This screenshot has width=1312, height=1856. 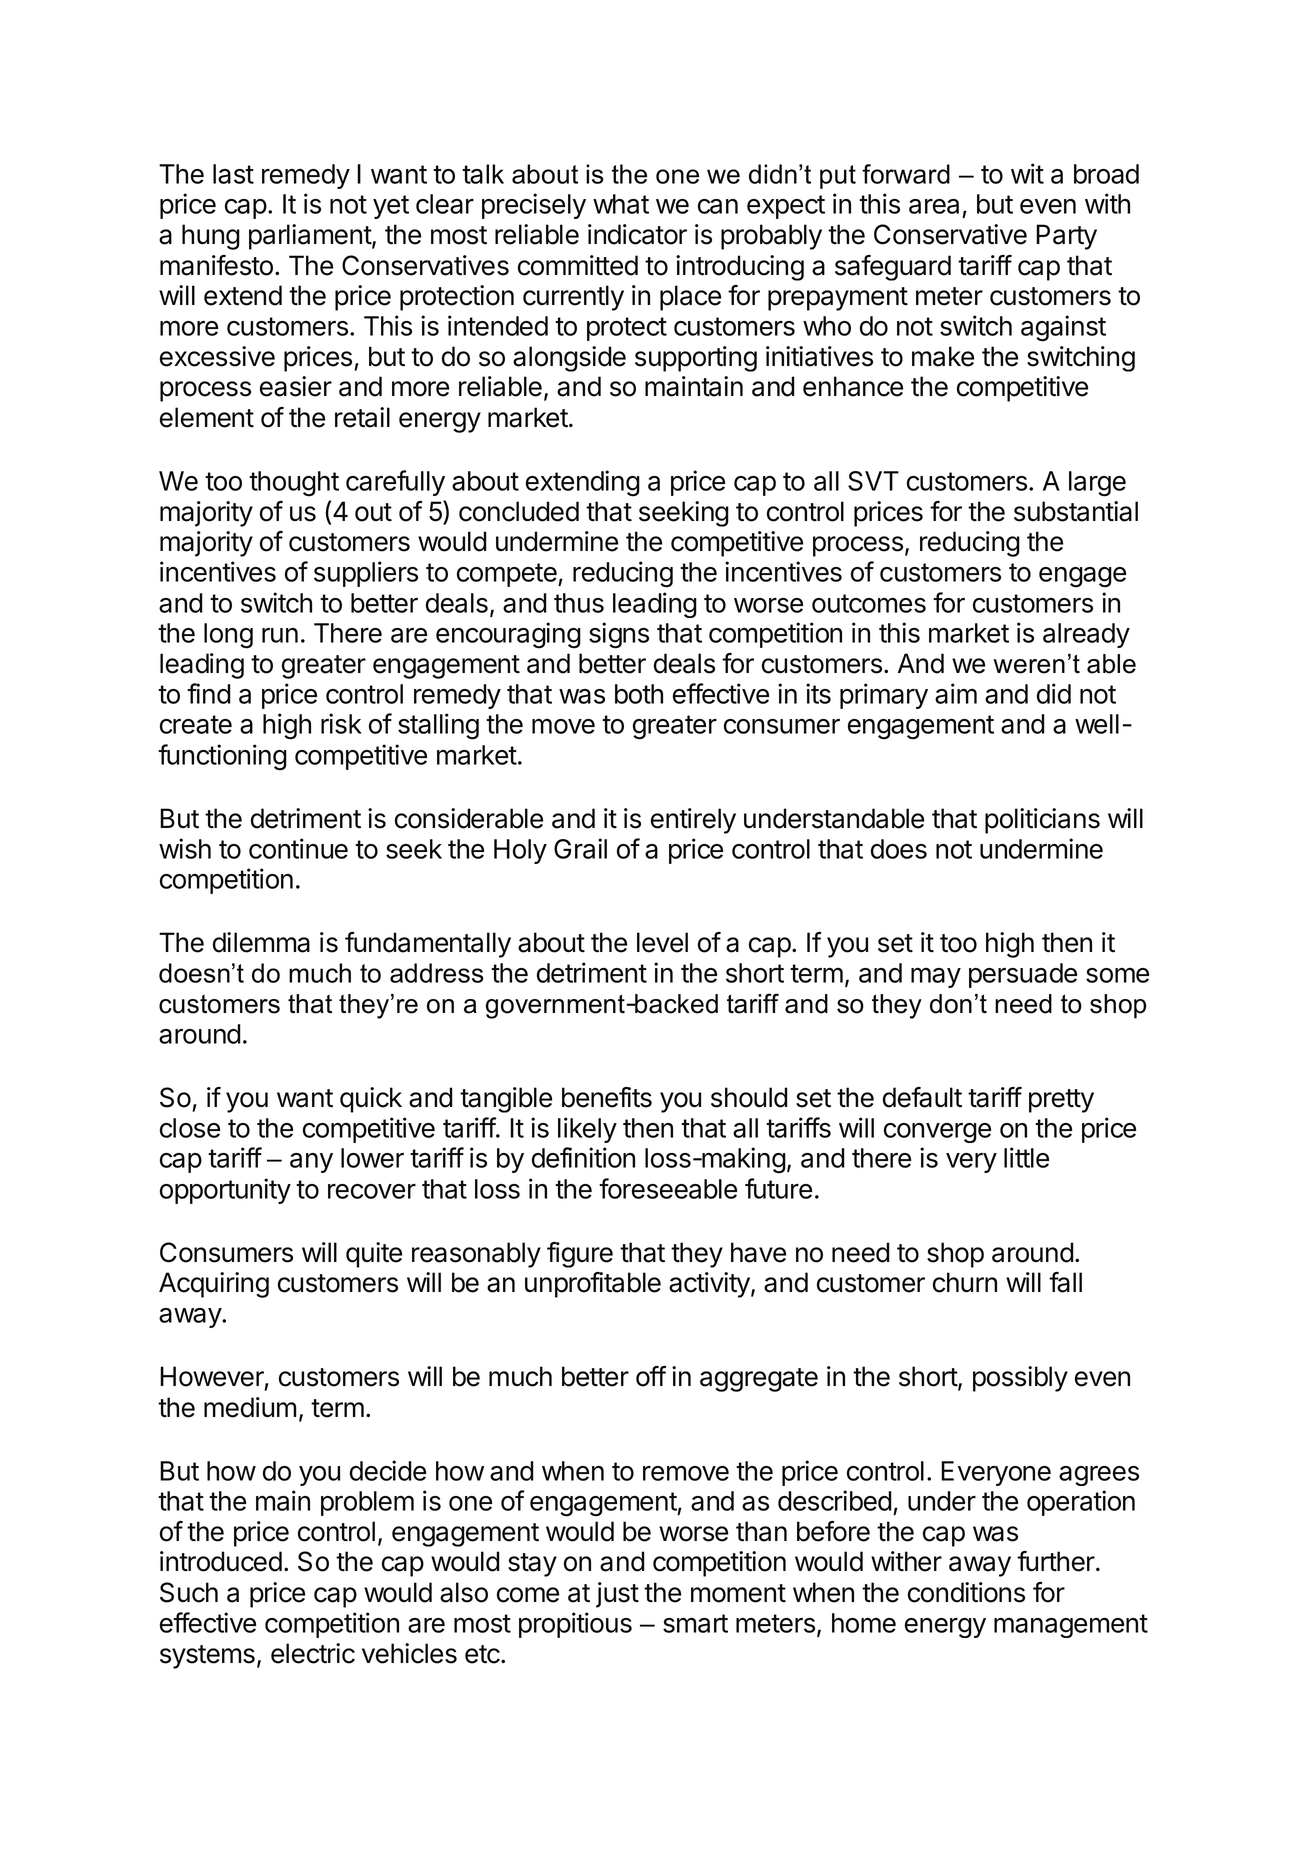 I want to click on Party, so click(x=1066, y=237).
